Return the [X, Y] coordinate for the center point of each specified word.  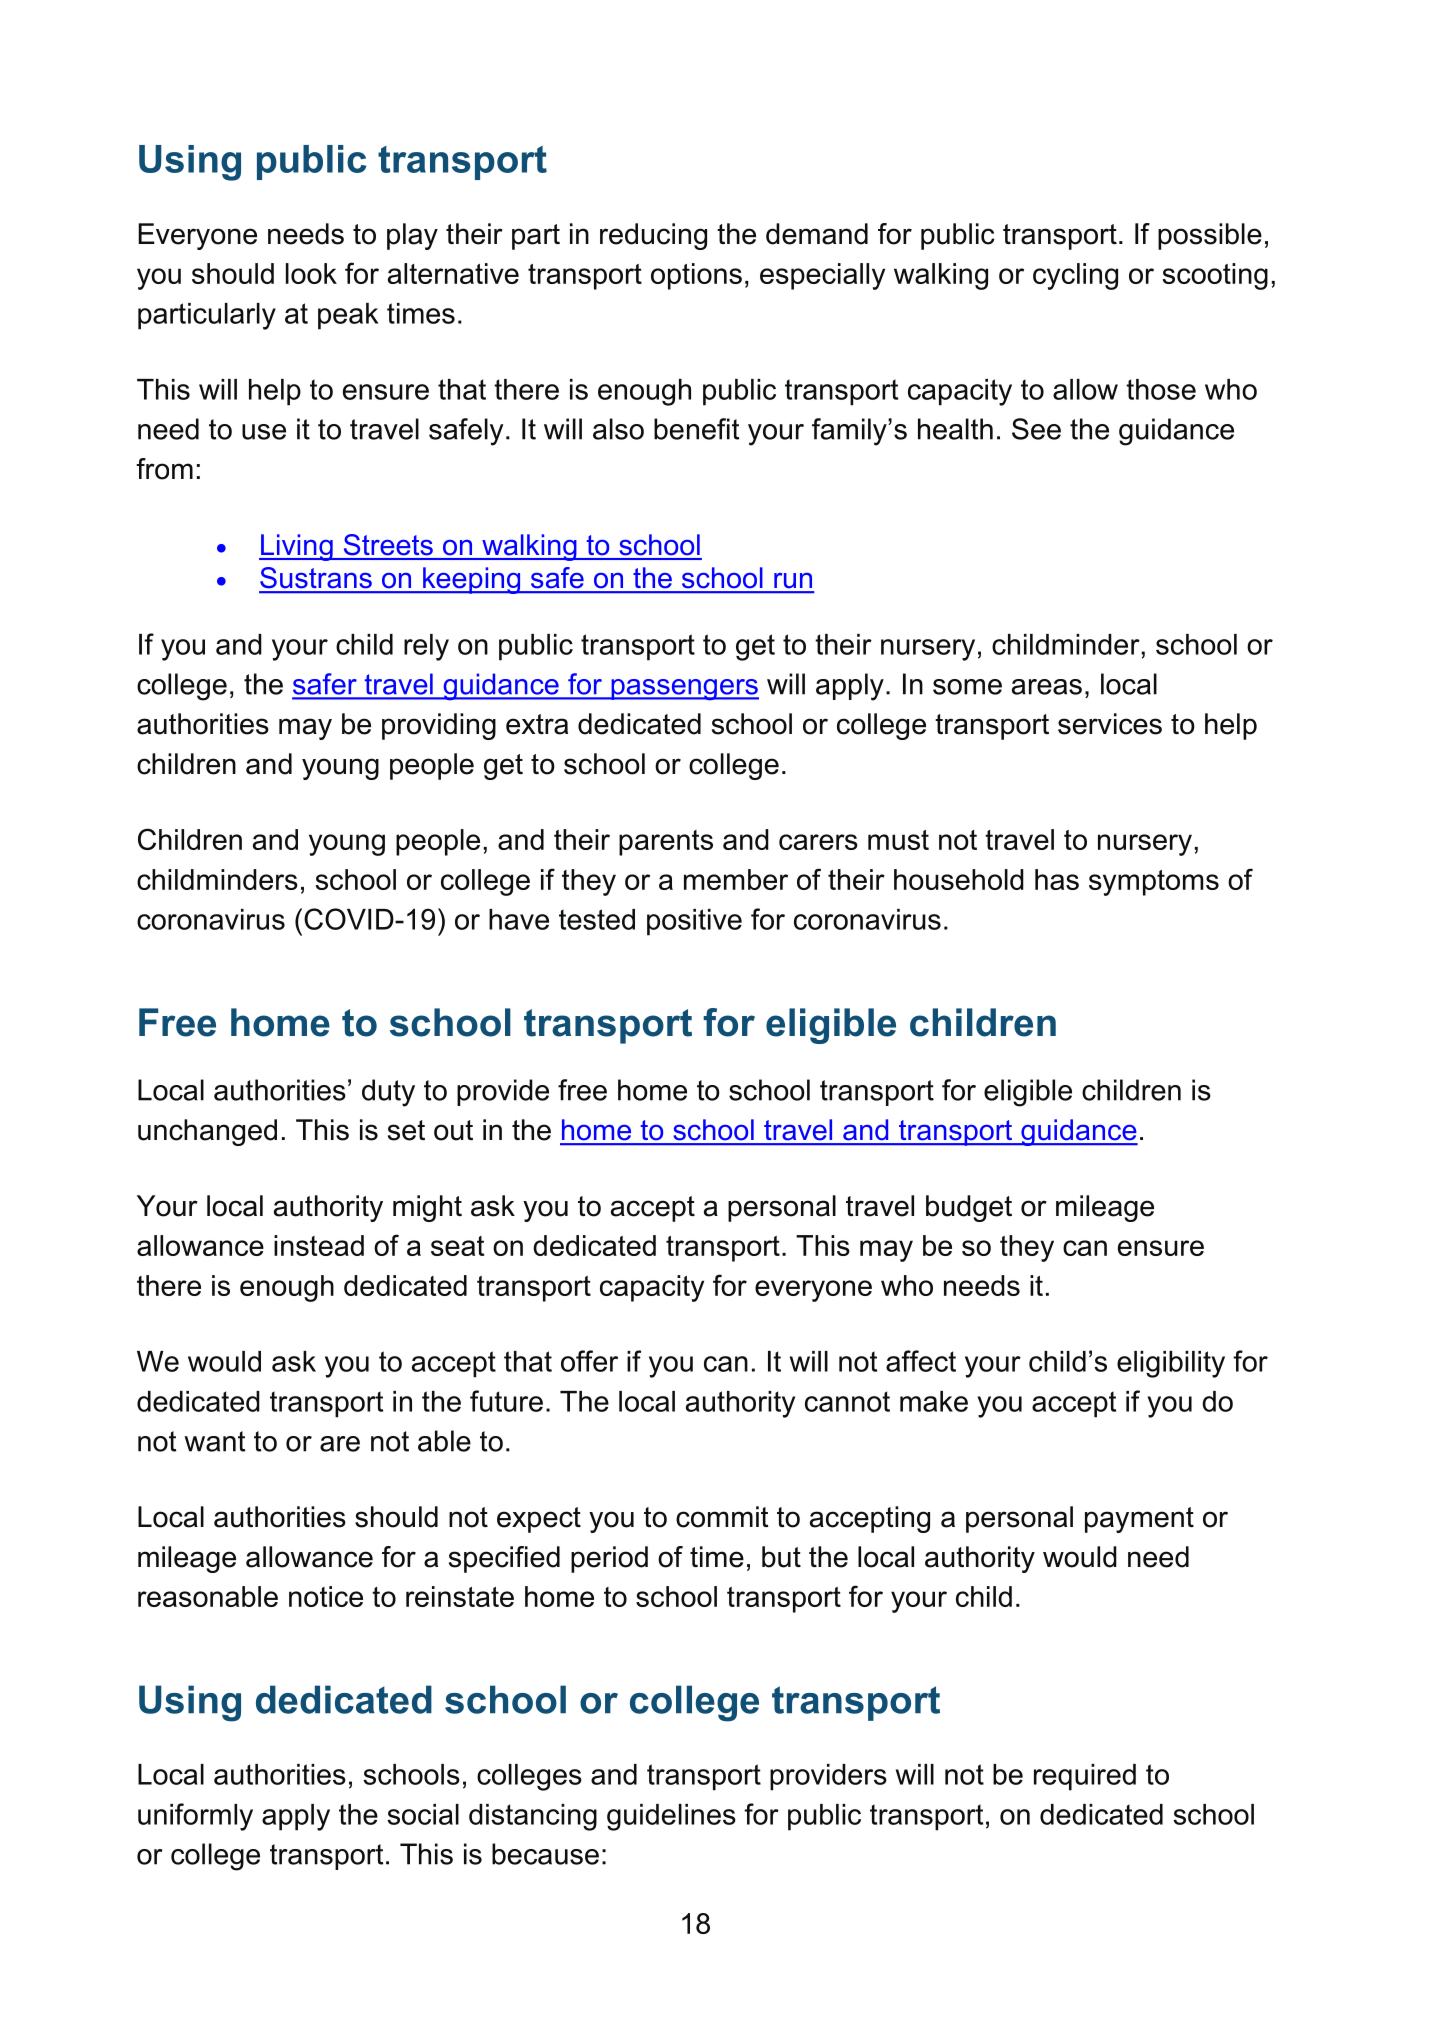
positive [694, 922]
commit [722, 1517]
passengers [684, 690]
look [311, 273]
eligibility [1171, 1364]
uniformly [195, 1817]
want [214, 1441]
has [1057, 879]
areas [1047, 687]
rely [426, 647]
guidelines [671, 1817]
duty [388, 1093]
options [696, 276]
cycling [1075, 276]
